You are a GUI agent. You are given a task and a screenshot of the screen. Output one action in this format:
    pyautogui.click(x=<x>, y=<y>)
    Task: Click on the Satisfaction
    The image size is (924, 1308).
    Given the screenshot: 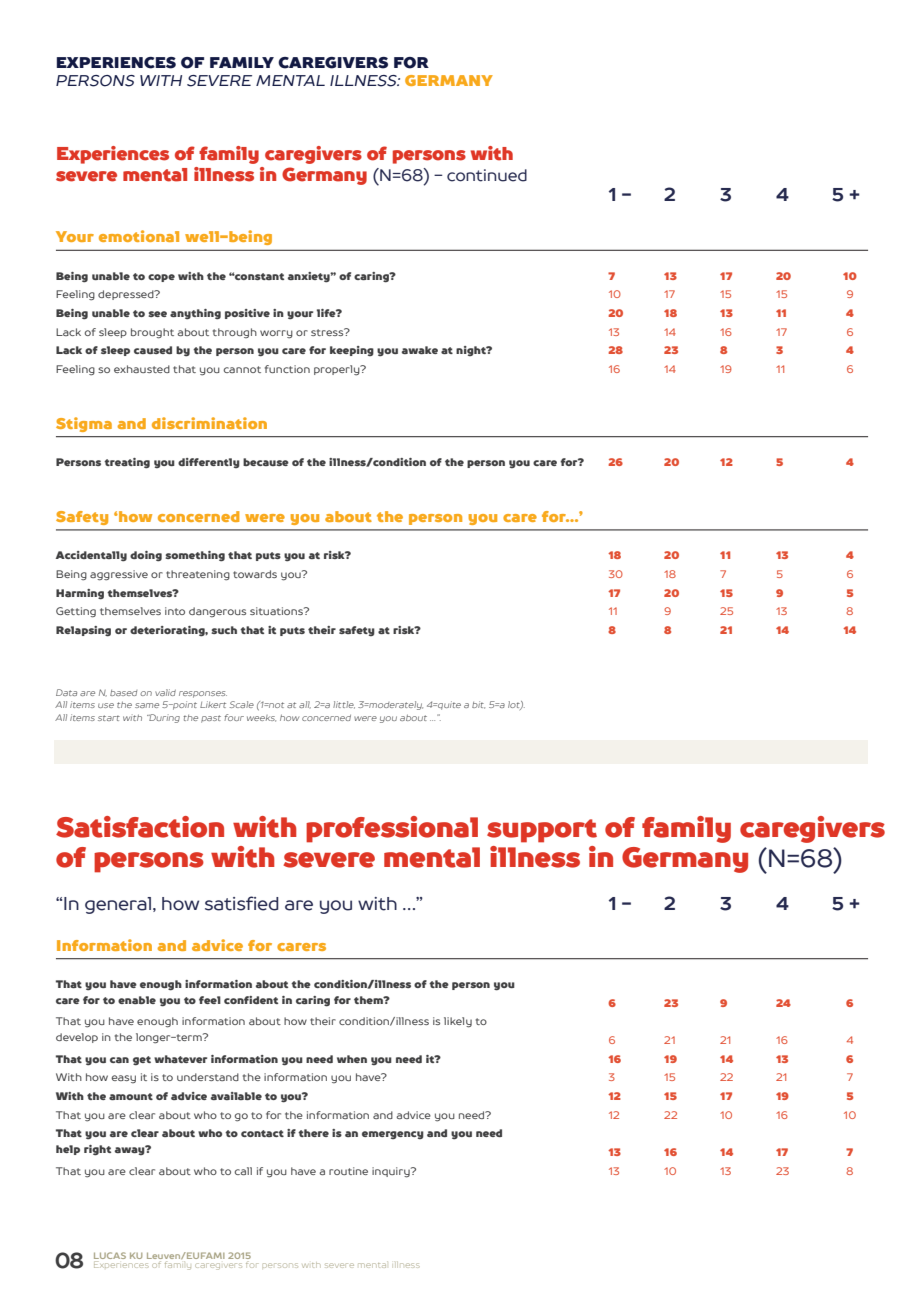 What is the action you would take?
    pyautogui.click(x=140, y=827)
